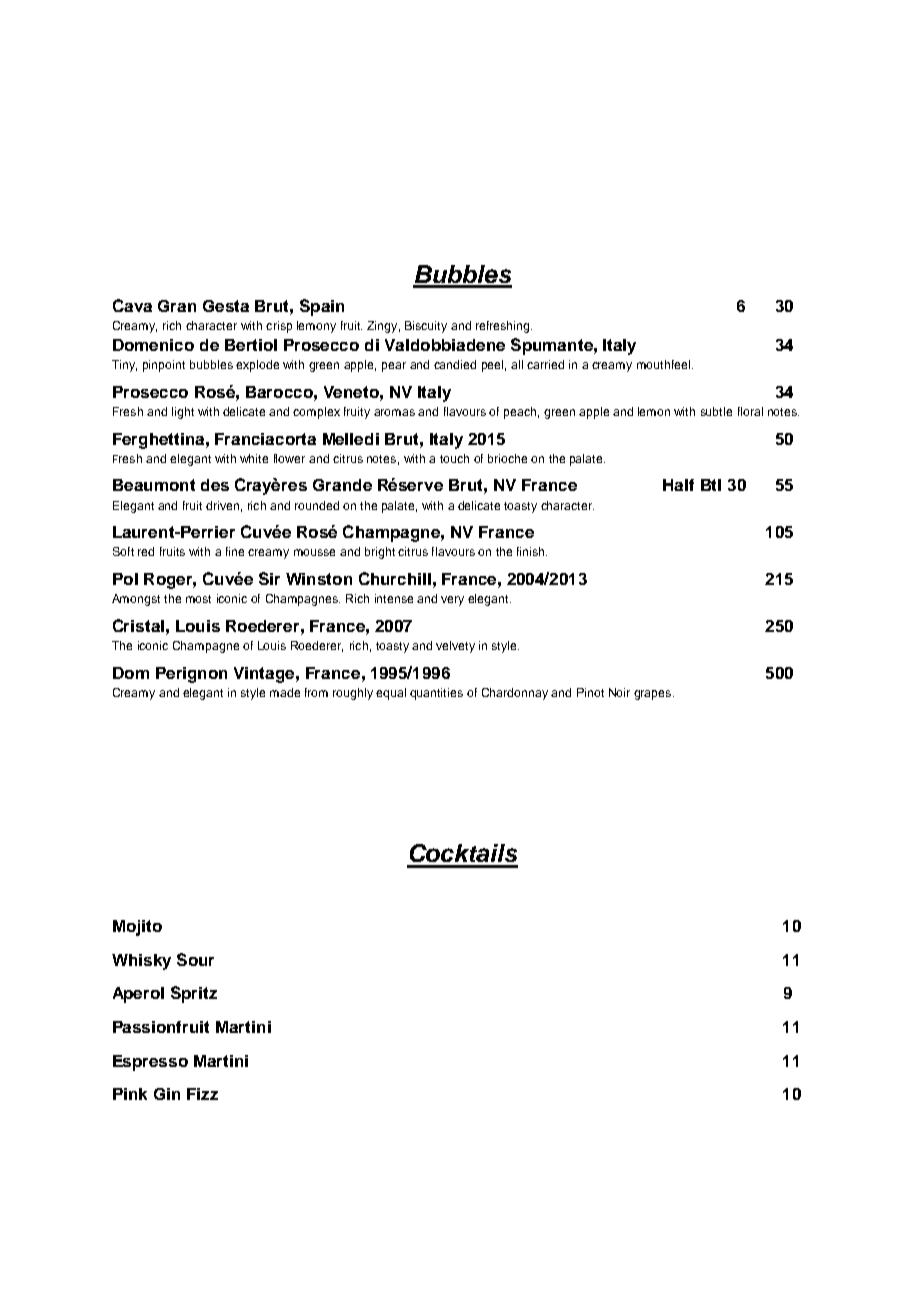 The height and width of the document is (1308, 924). I want to click on Fizz, so click(202, 1094).
